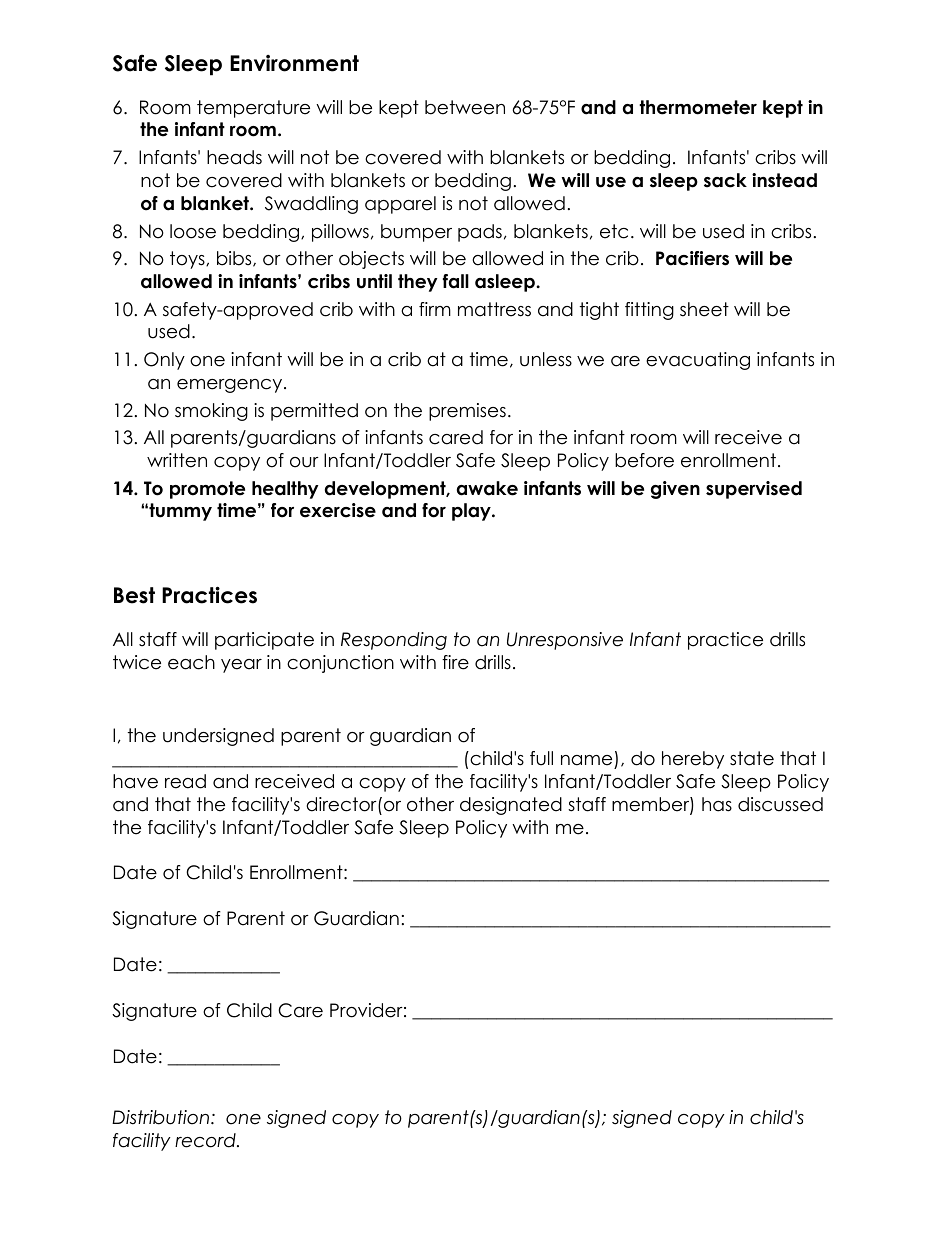  I want to click on between, so click(465, 107).
